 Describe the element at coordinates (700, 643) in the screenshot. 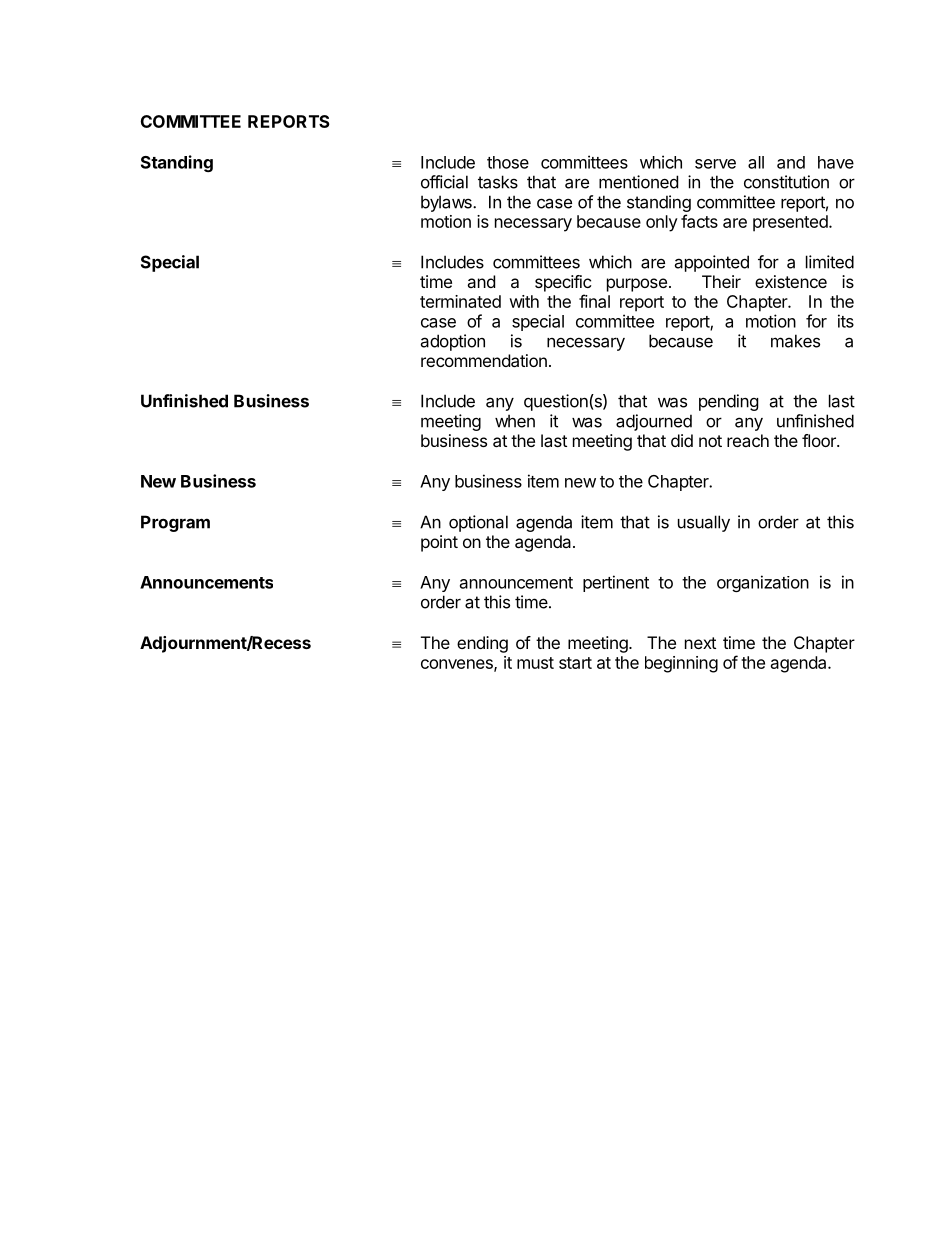

I see `next` at that location.
